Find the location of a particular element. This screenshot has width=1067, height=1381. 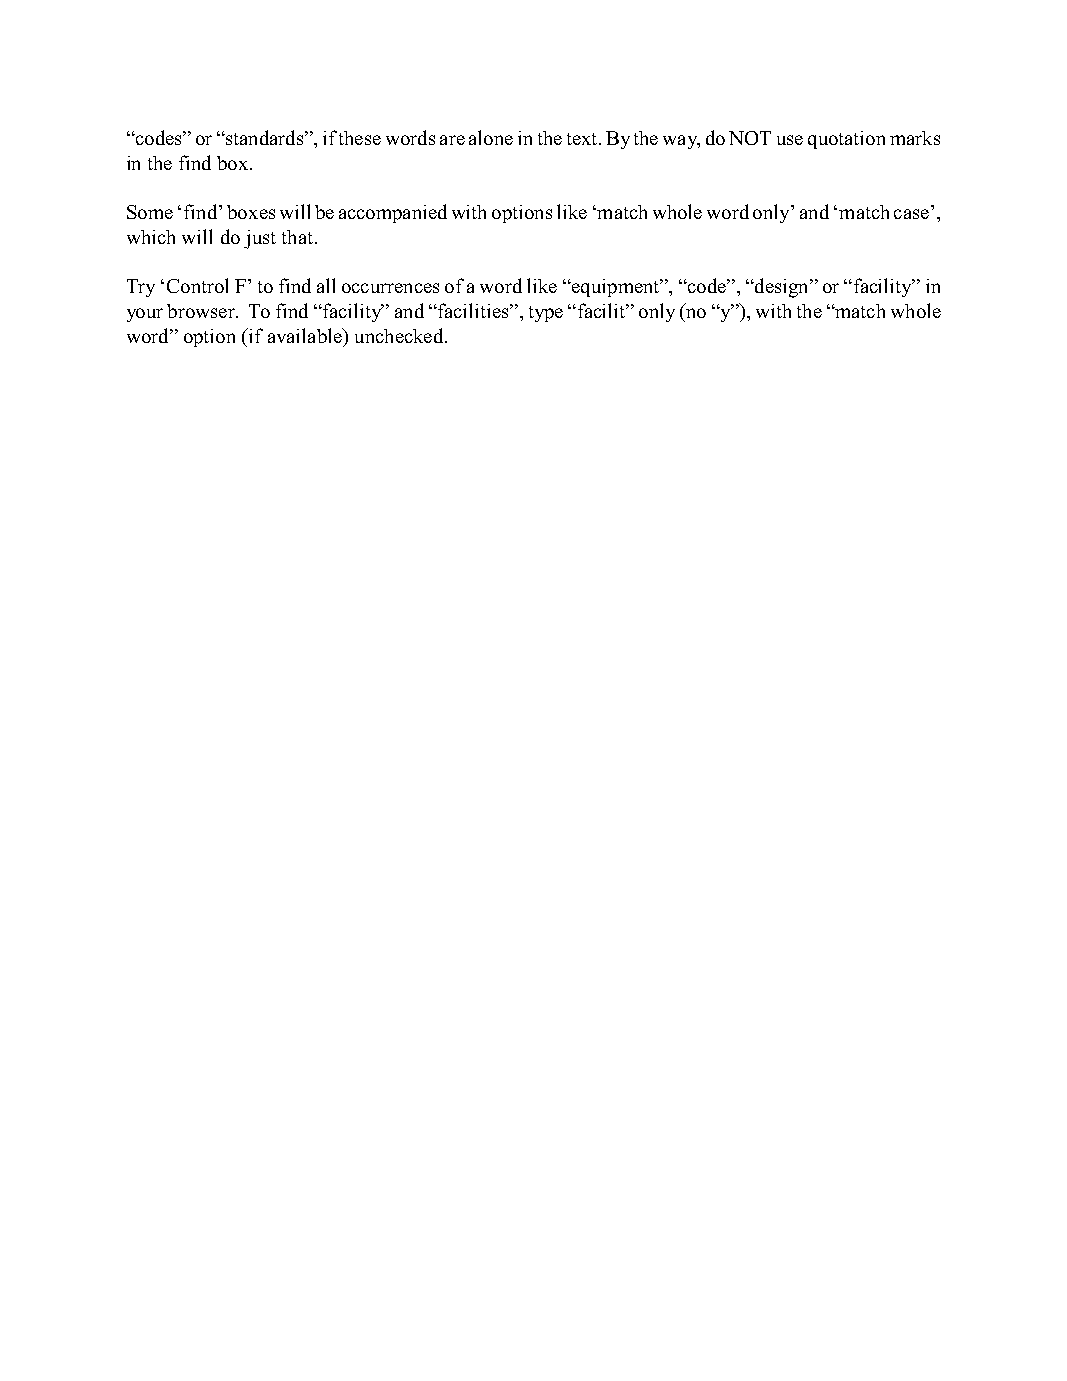

that is located at coordinates (297, 237).
